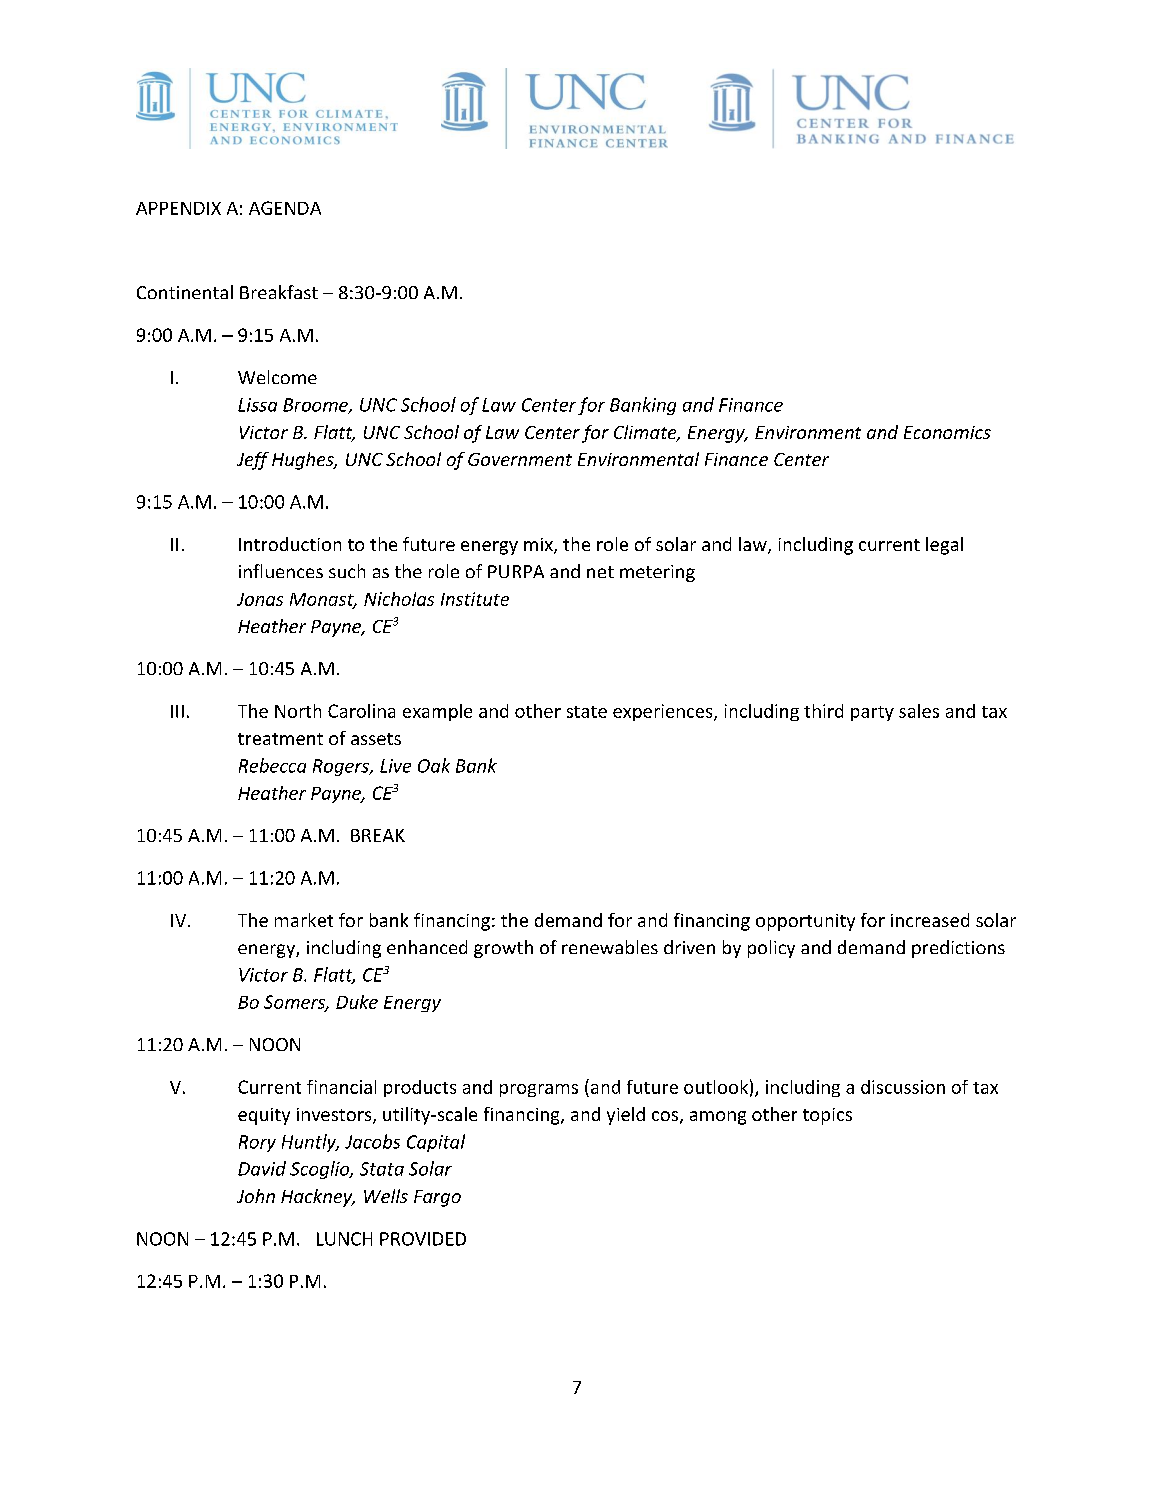 This screenshot has height=1493, width=1153. What do you see at coordinates (944, 546) in the screenshot?
I see `legal` at bounding box center [944, 546].
